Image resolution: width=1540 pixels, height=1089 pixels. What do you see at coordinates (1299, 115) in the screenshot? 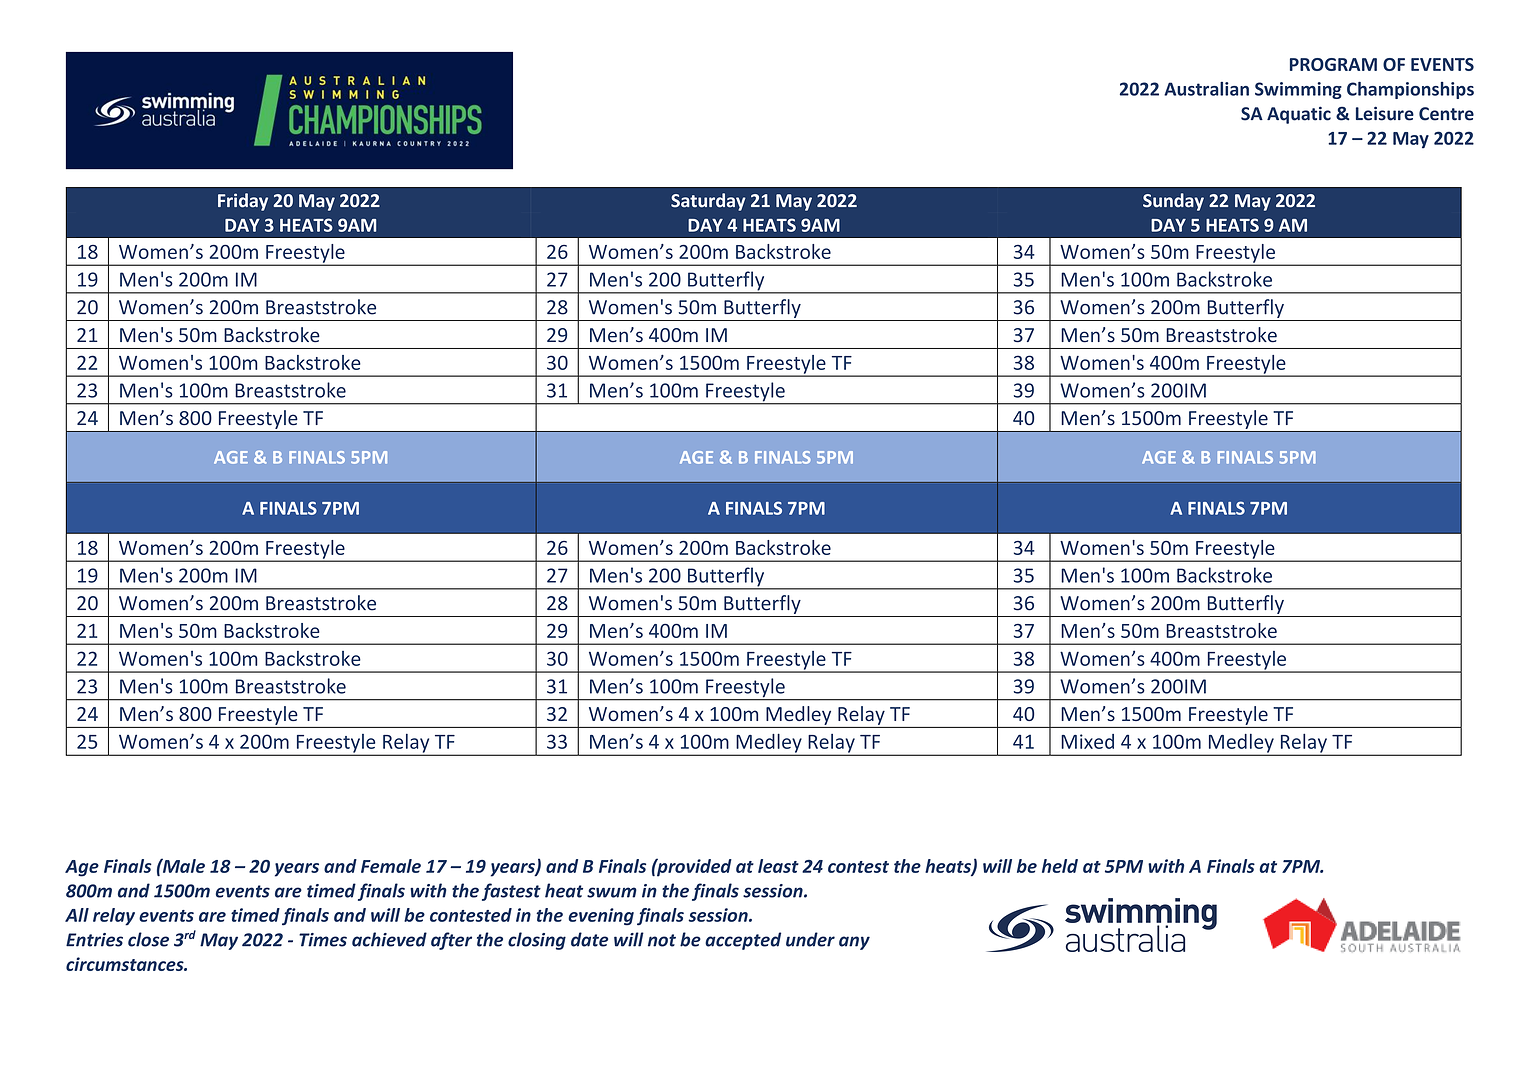
I see `Aquatic` at bounding box center [1299, 115].
